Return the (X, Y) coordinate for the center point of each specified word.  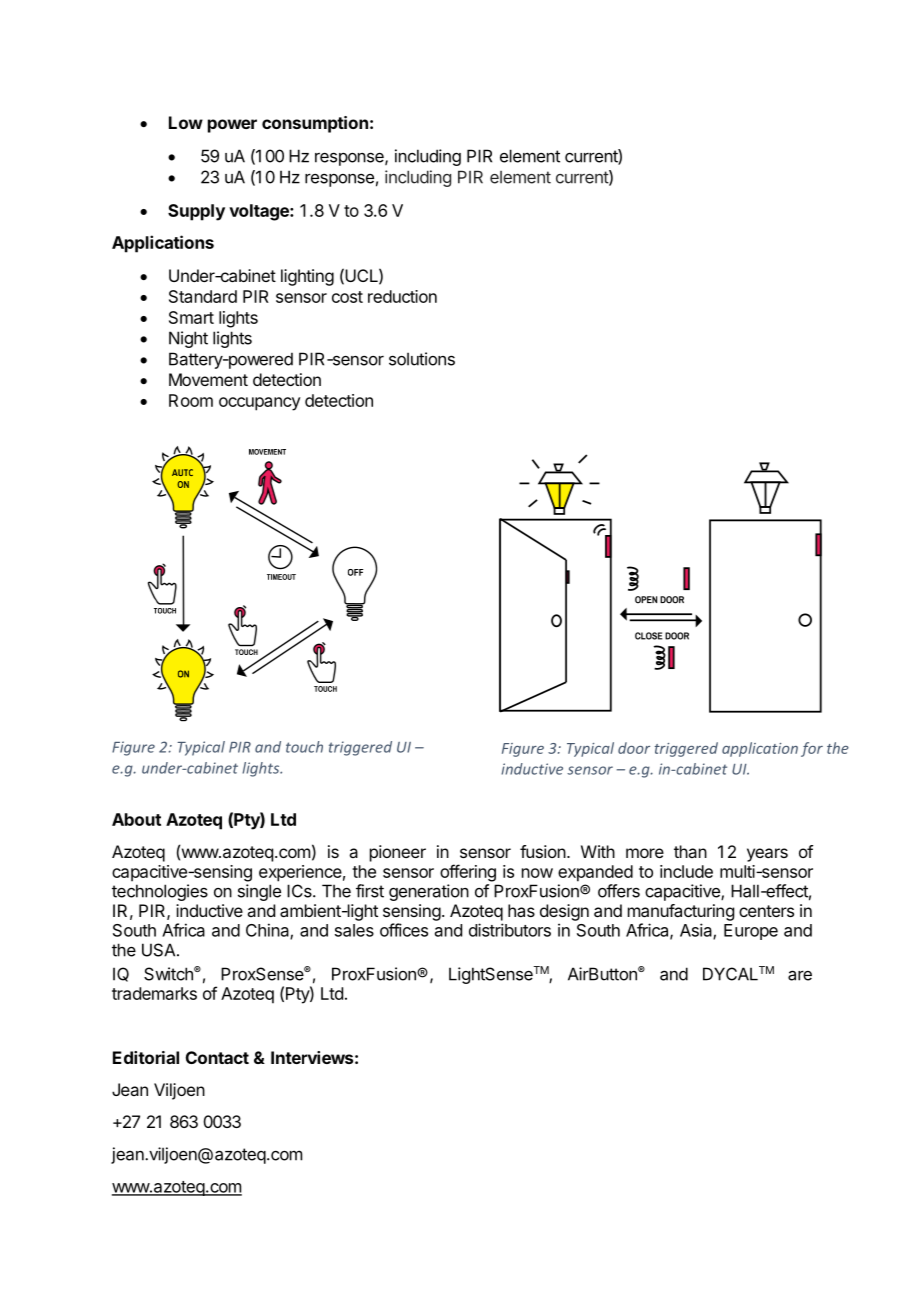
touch (304, 747)
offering (468, 873)
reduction (402, 296)
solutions (422, 359)
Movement (208, 379)
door (634, 748)
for (812, 749)
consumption (315, 124)
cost (347, 297)
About (136, 819)
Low (186, 122)
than (690, 851)
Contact (217, 1057)
